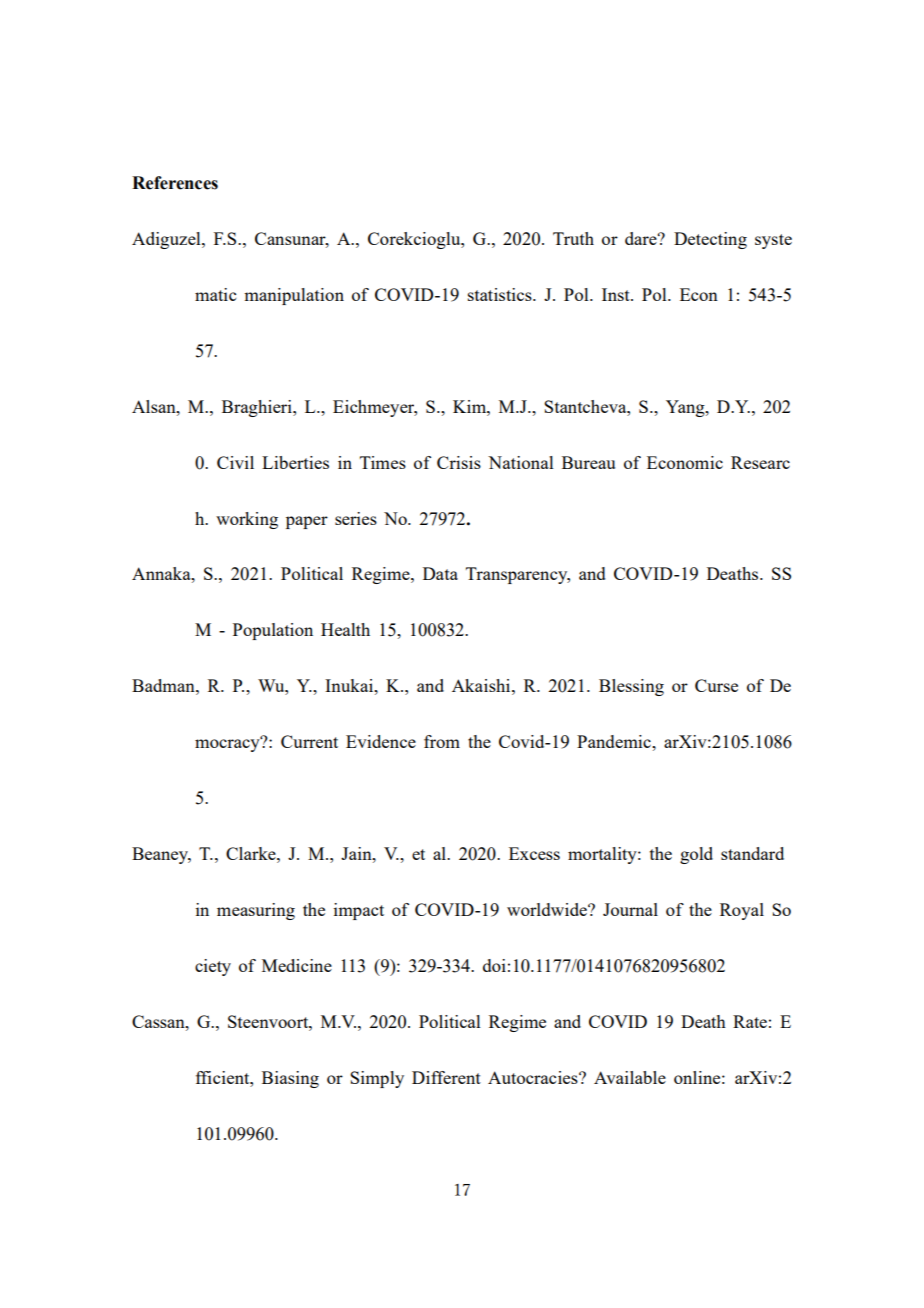 This image has height=1308, width=924. I want to click on Data, so click(440, 573).
